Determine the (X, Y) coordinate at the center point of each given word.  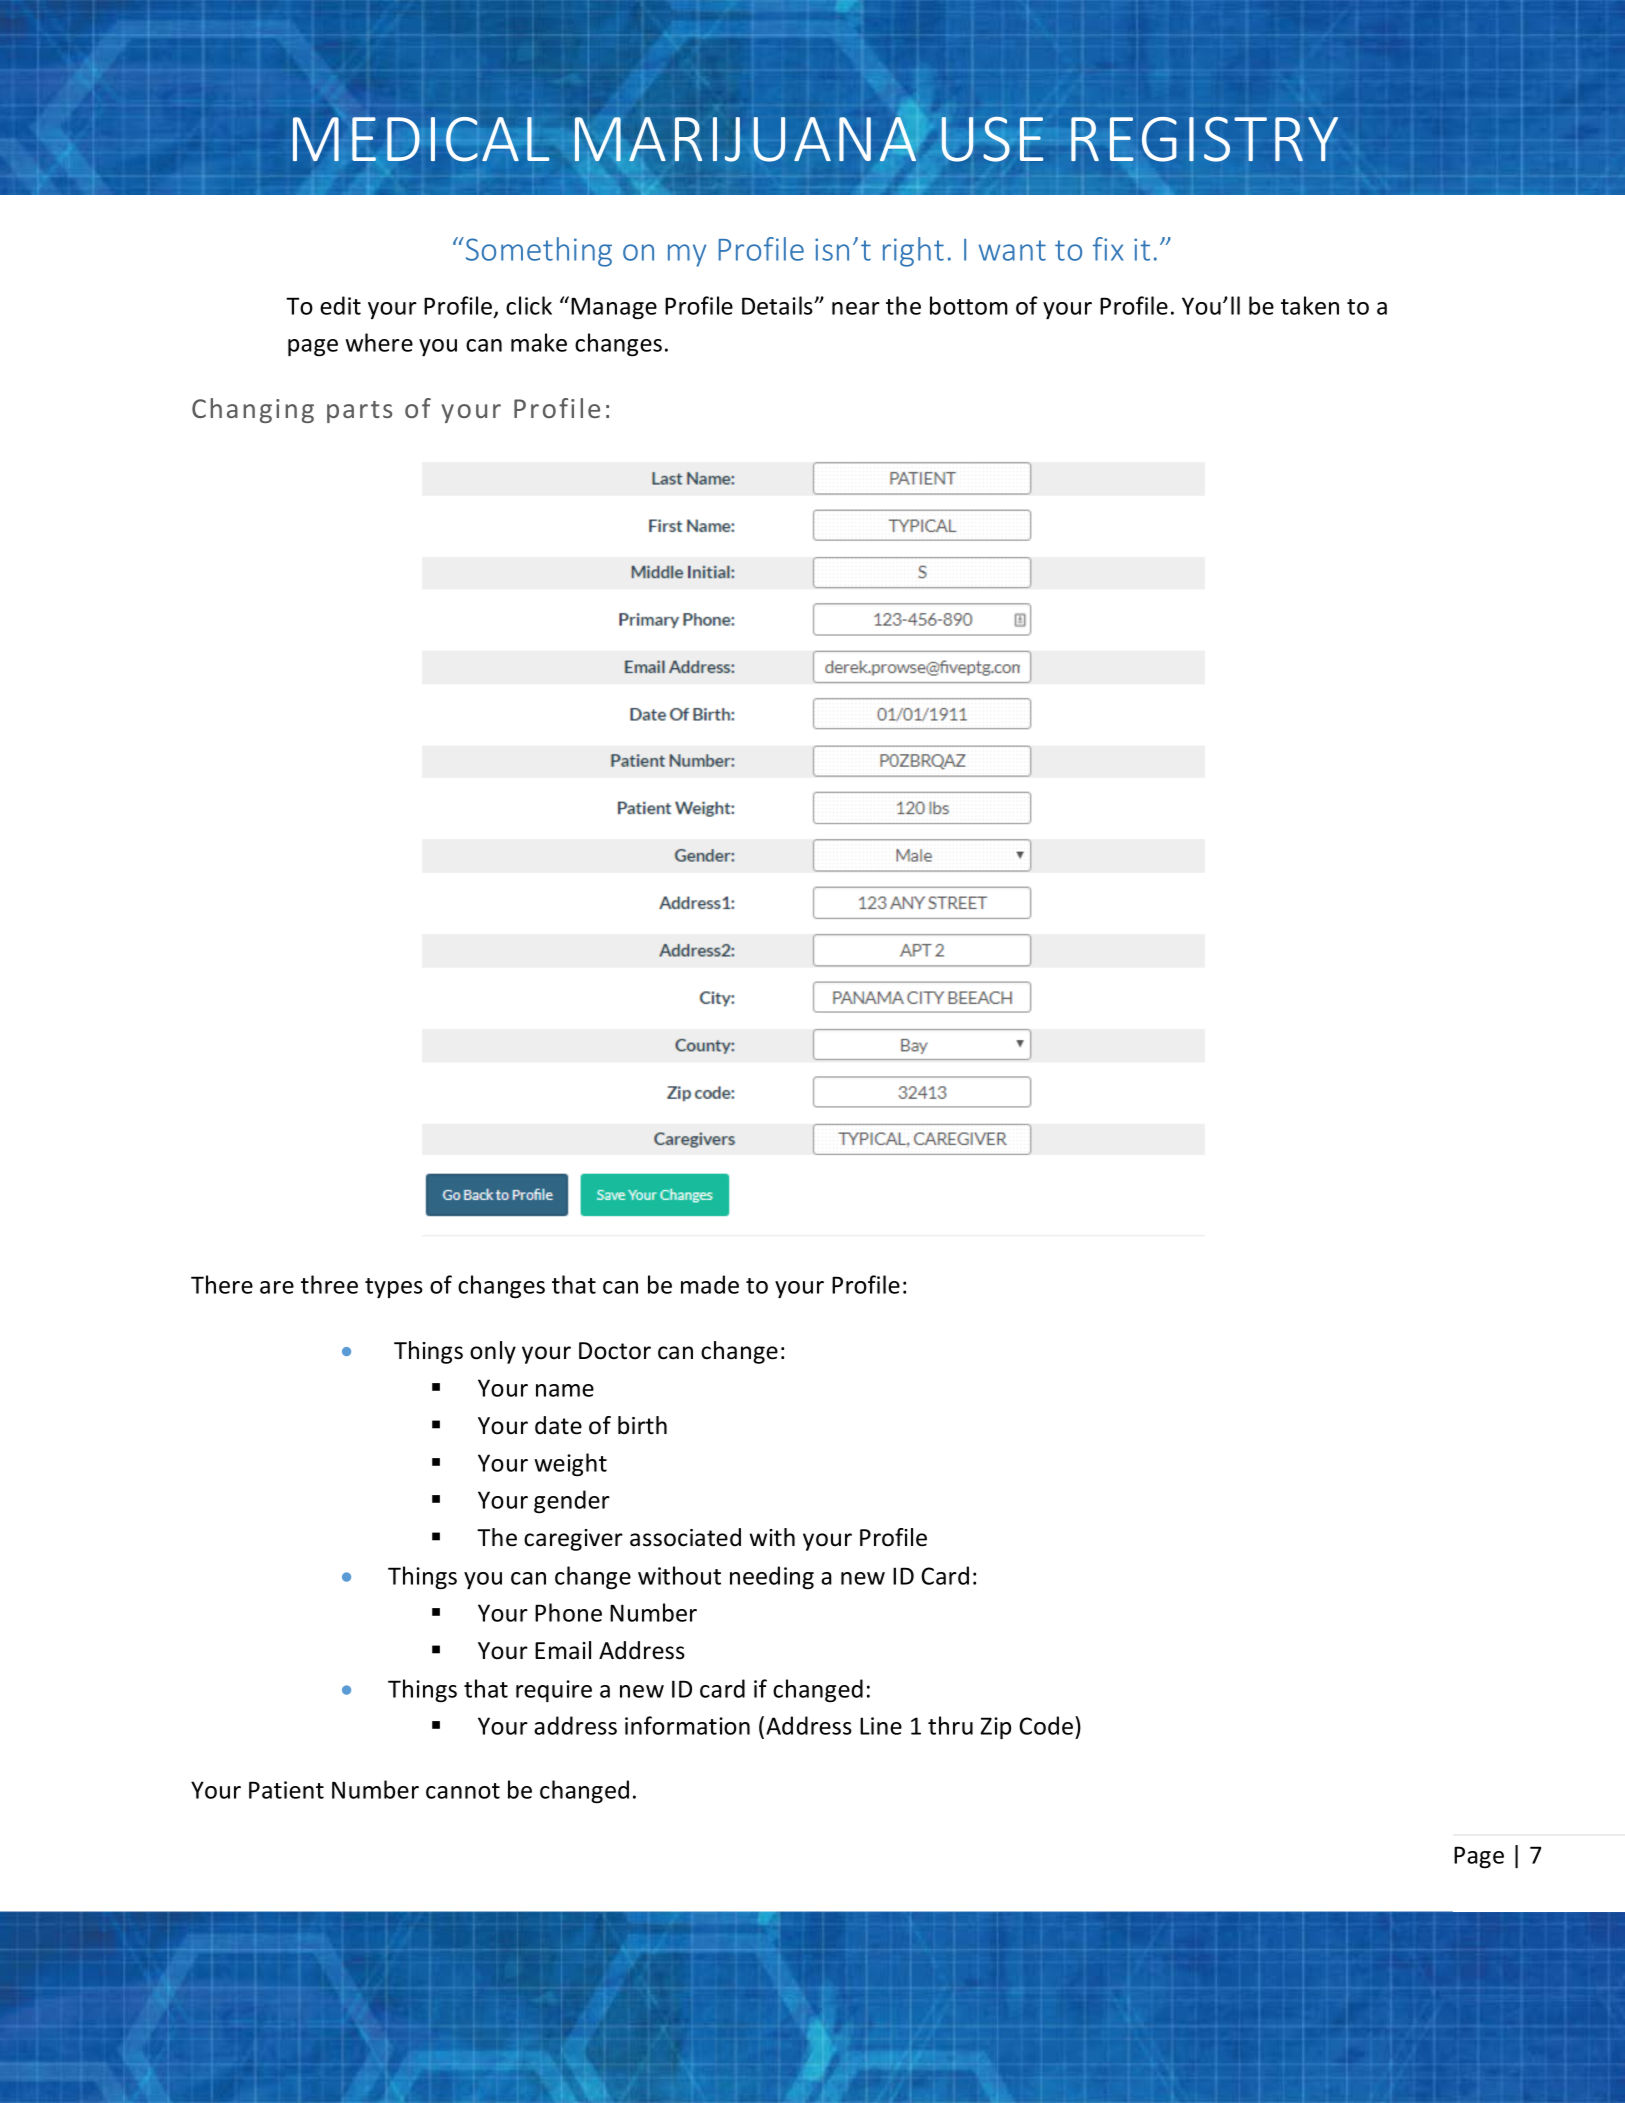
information (687, 1725)
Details (778, 305)
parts (359, 412)
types (394, 1288)
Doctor (615, 1351)
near (856, 308)
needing (772, 1578)
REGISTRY (1204, 139)
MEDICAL (421, 139)
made (710, 1284)
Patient (286, 1790)
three (329, 1284)
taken (1310, 305)
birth (642, 1425)
